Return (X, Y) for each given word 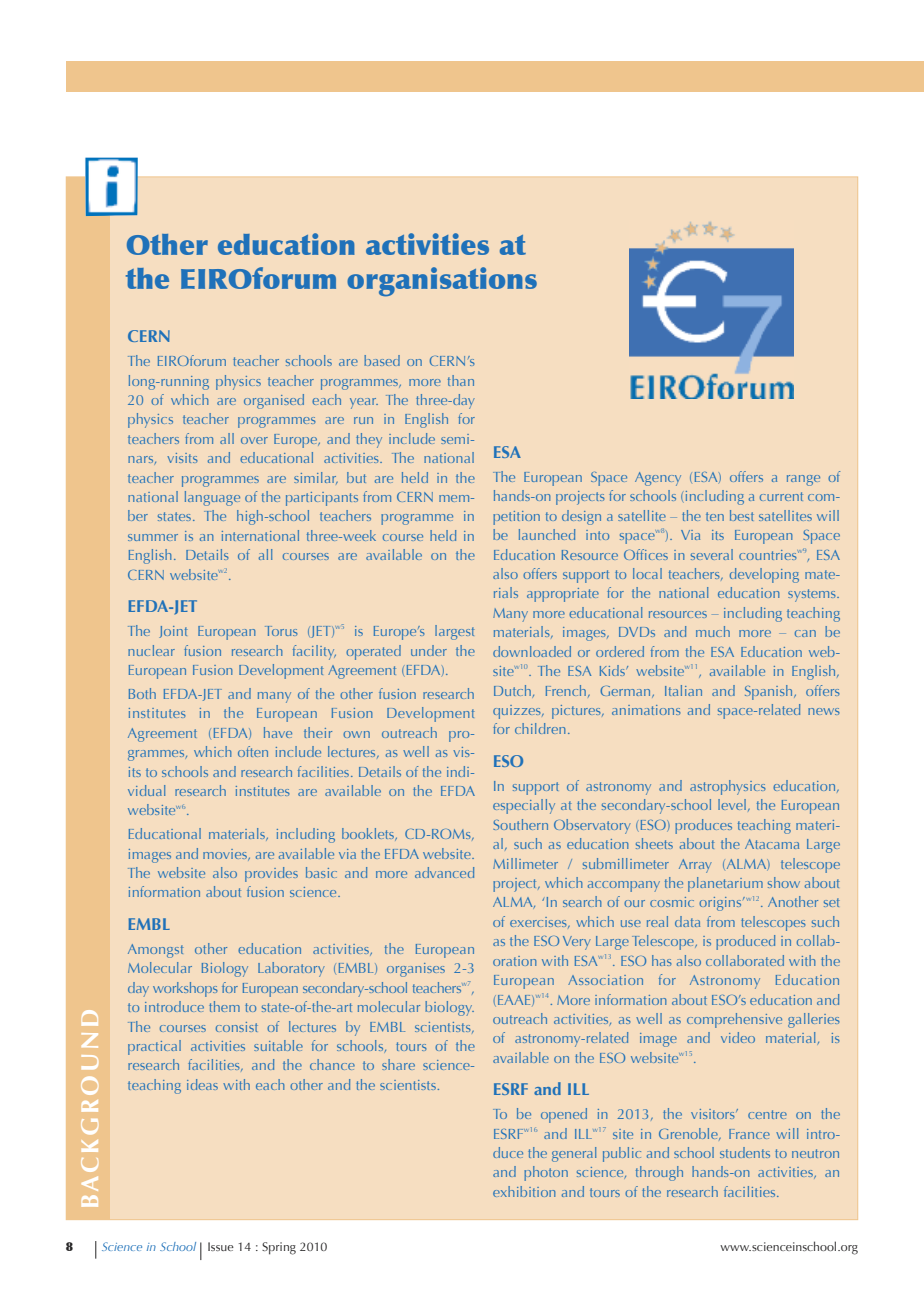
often (253, 751)
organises (416, 970)
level (732, 804)
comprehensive (734, 1020)
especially (524, 806)
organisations (442, 282)
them (224, 1006)
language (212, 498)
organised (274, 401)
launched (547, 534)
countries (769, 555)
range (803, 480)
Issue (221, 1246)
